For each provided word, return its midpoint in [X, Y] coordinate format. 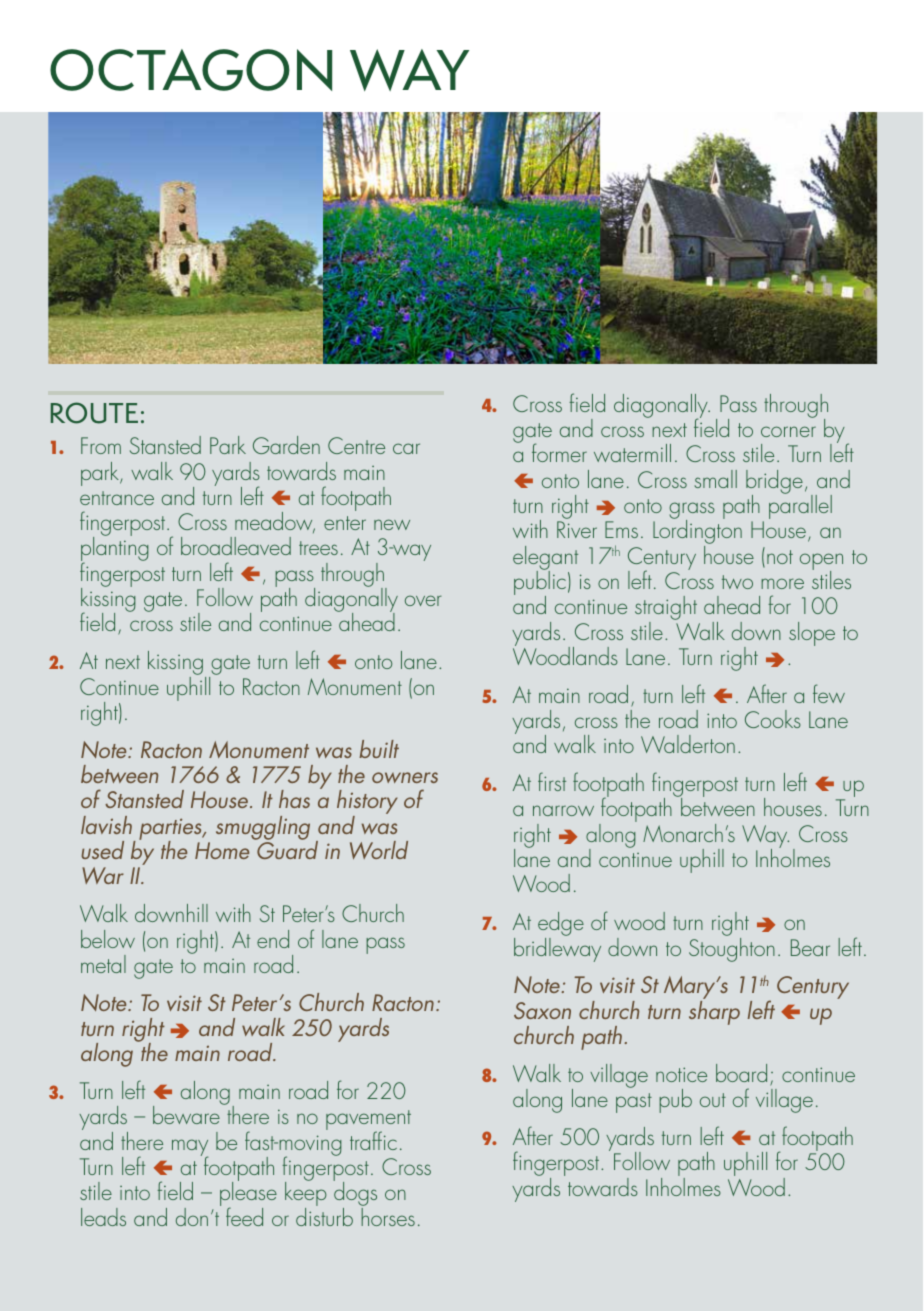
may [190, 1149]
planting [115, 549]
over [423, 600]
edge [561, 925]
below [108, 939]
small [715, 479]
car [406, 448]
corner [788, 431]
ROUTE [94, 413]
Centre [356, 445]
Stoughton [732, 948]
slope [812, 634]
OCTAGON [191, 70]
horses [388, 1217]
